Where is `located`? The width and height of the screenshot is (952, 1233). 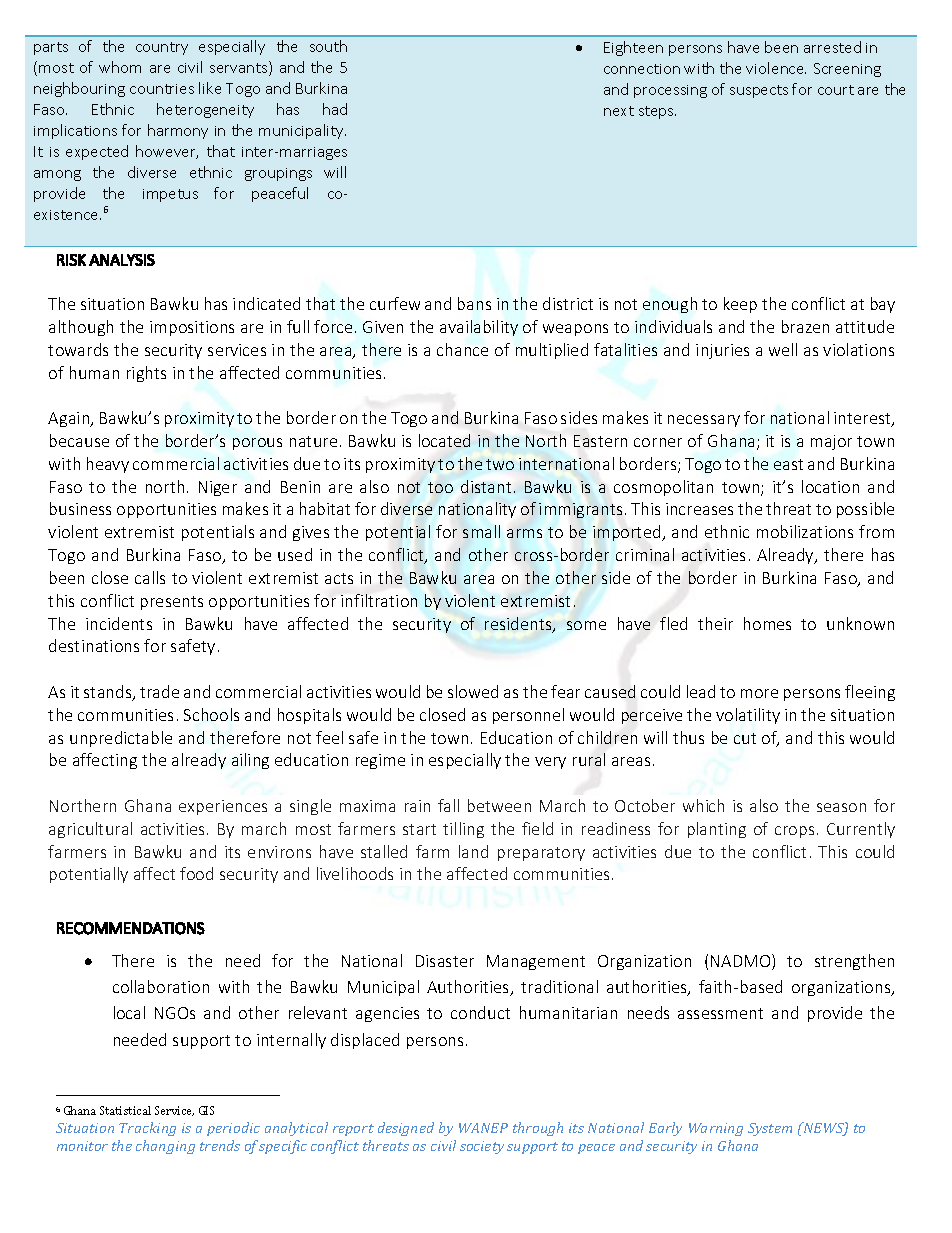 located is located at coordinates (444, 440).
